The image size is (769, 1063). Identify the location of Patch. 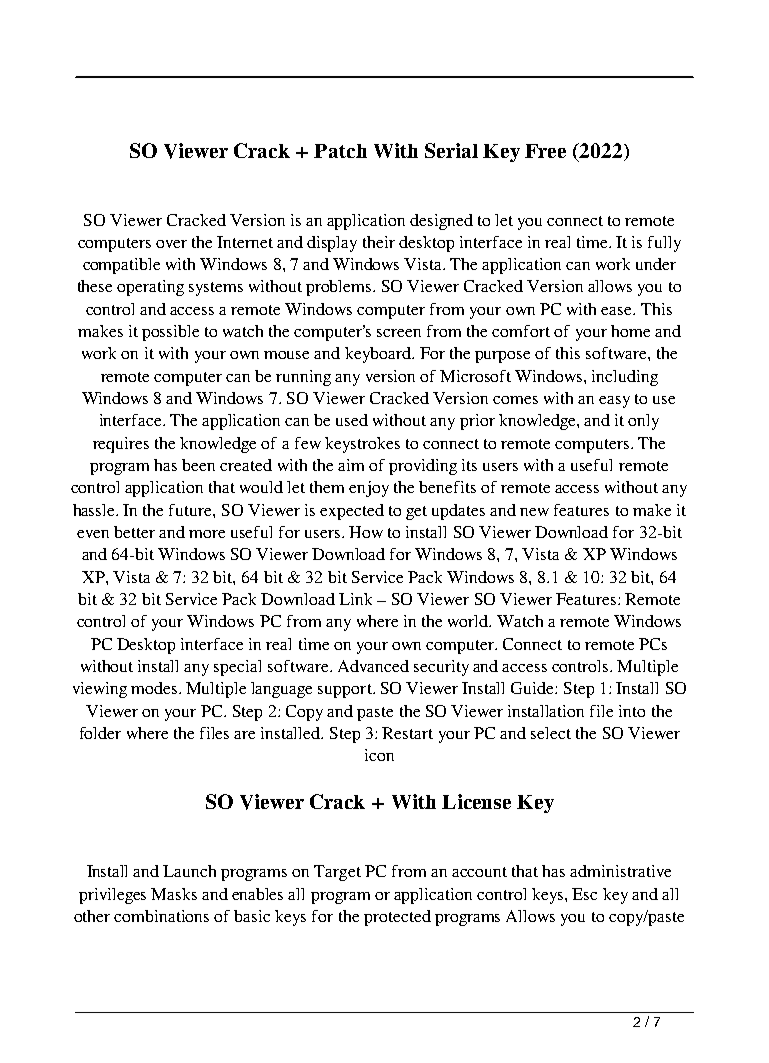
(340, 151).
